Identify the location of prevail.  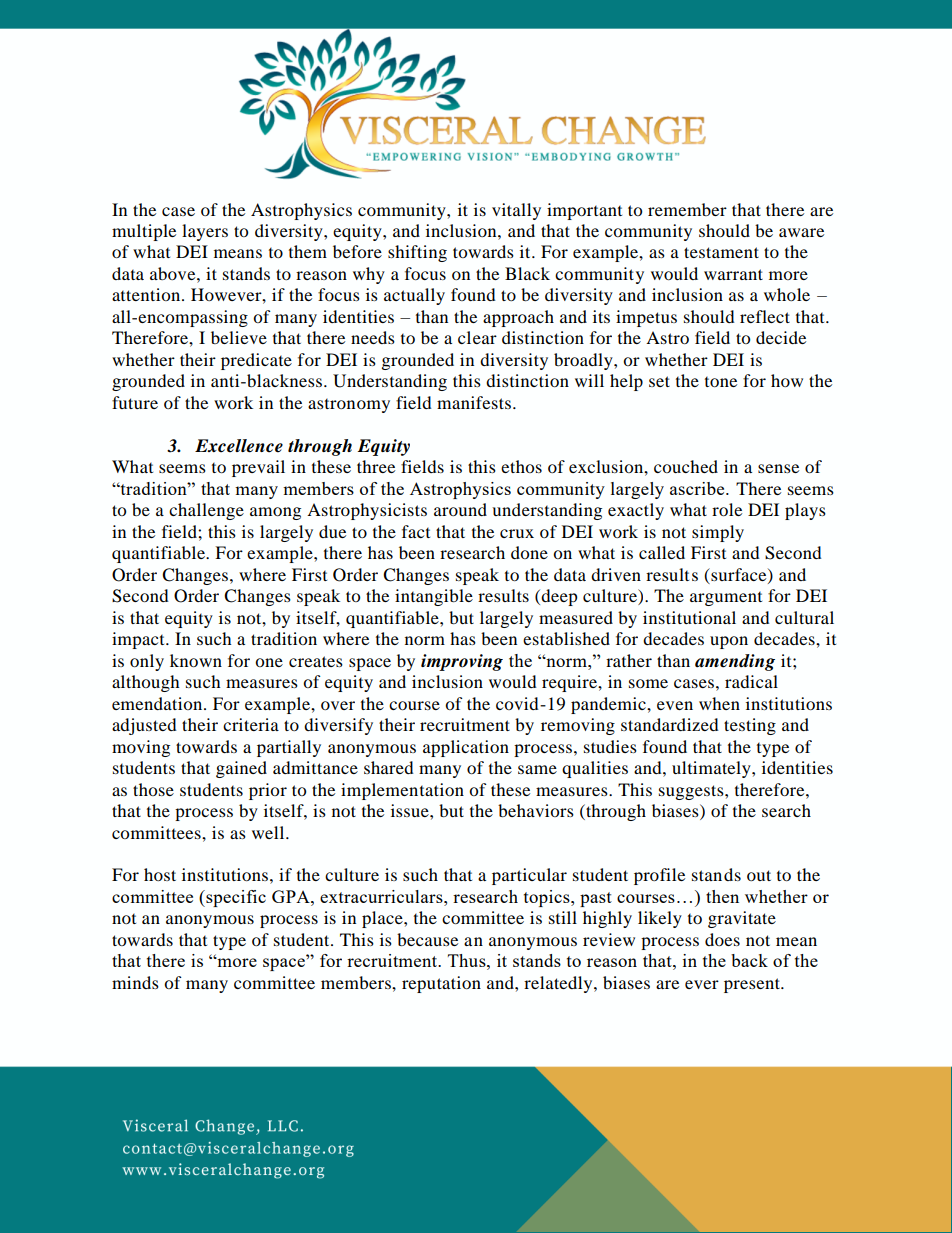
(258, 468).
